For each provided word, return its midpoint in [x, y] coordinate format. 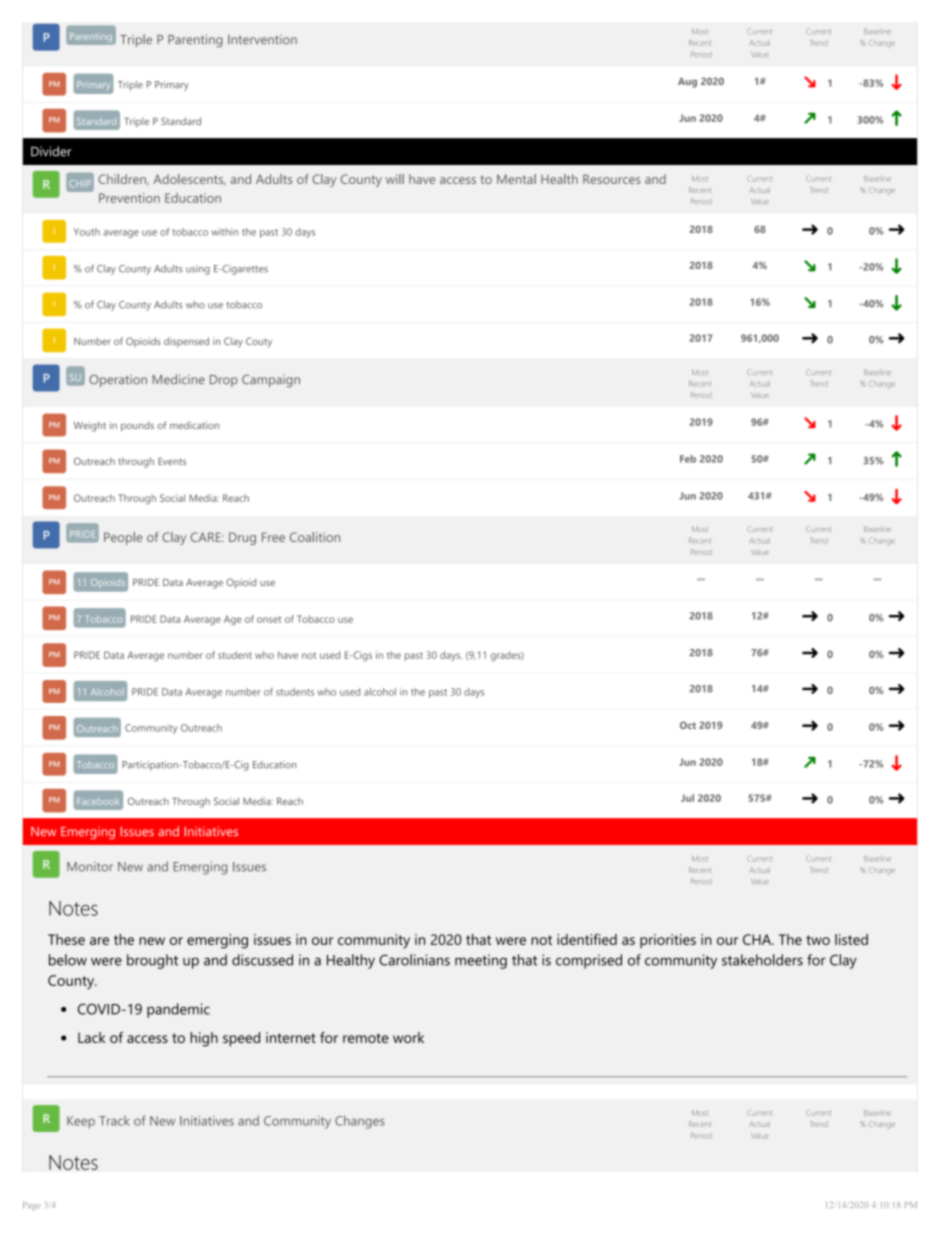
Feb [688, 459]
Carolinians [414, 960]
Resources [612, 179]
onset [269, 619]
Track [114, 1121]
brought [152, 961]
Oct [688, 725]
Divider [51, 151]
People [123, 538]
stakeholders [762, 960]
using [198, 270]
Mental [516, 179]
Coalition [315, 537]
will [395, 179]
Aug [687, 83]
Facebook [98, 801]
